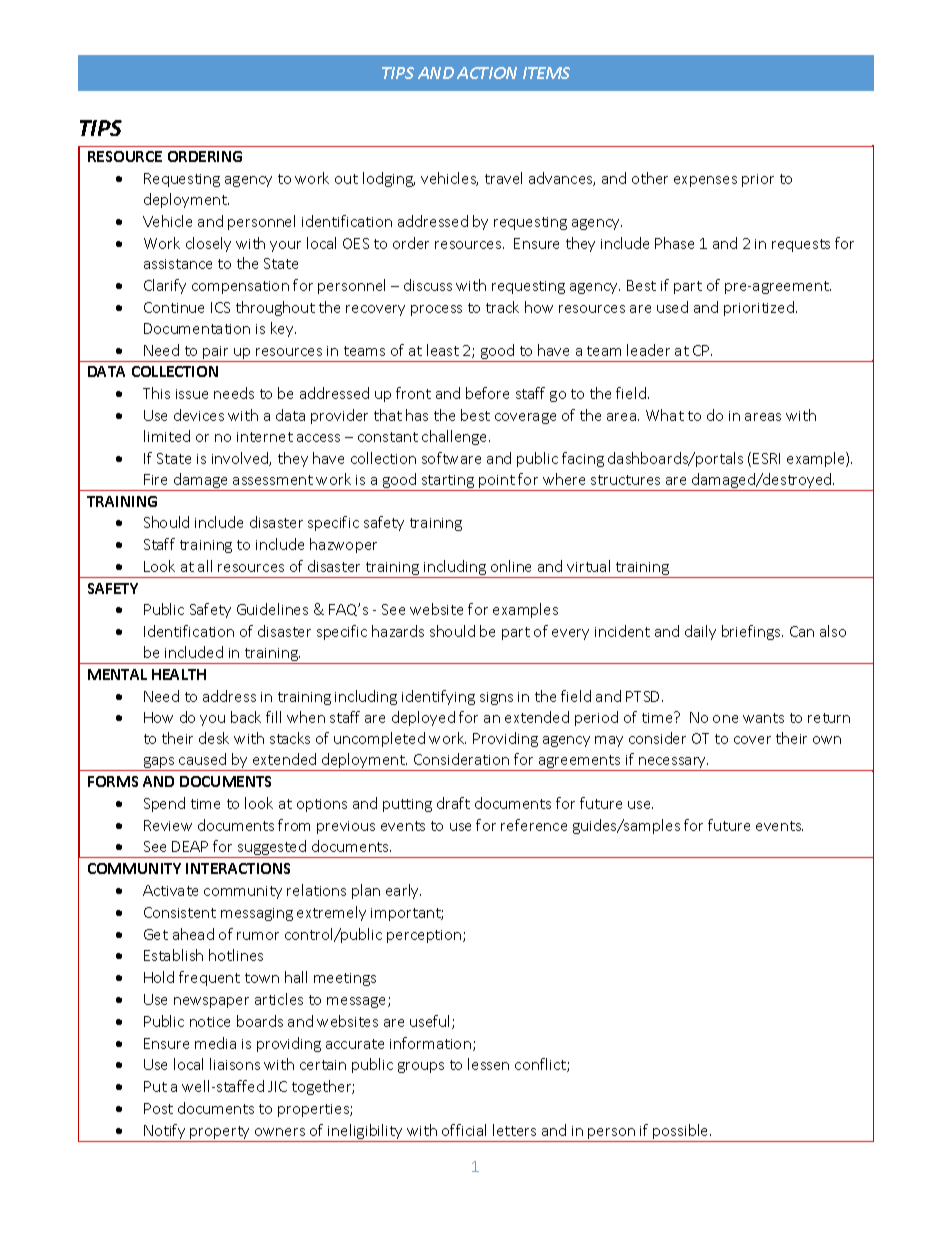  What do you see at coordinates (464, 1130) in the screenshot?
I see `official` at bounding box center [464, 1130].
